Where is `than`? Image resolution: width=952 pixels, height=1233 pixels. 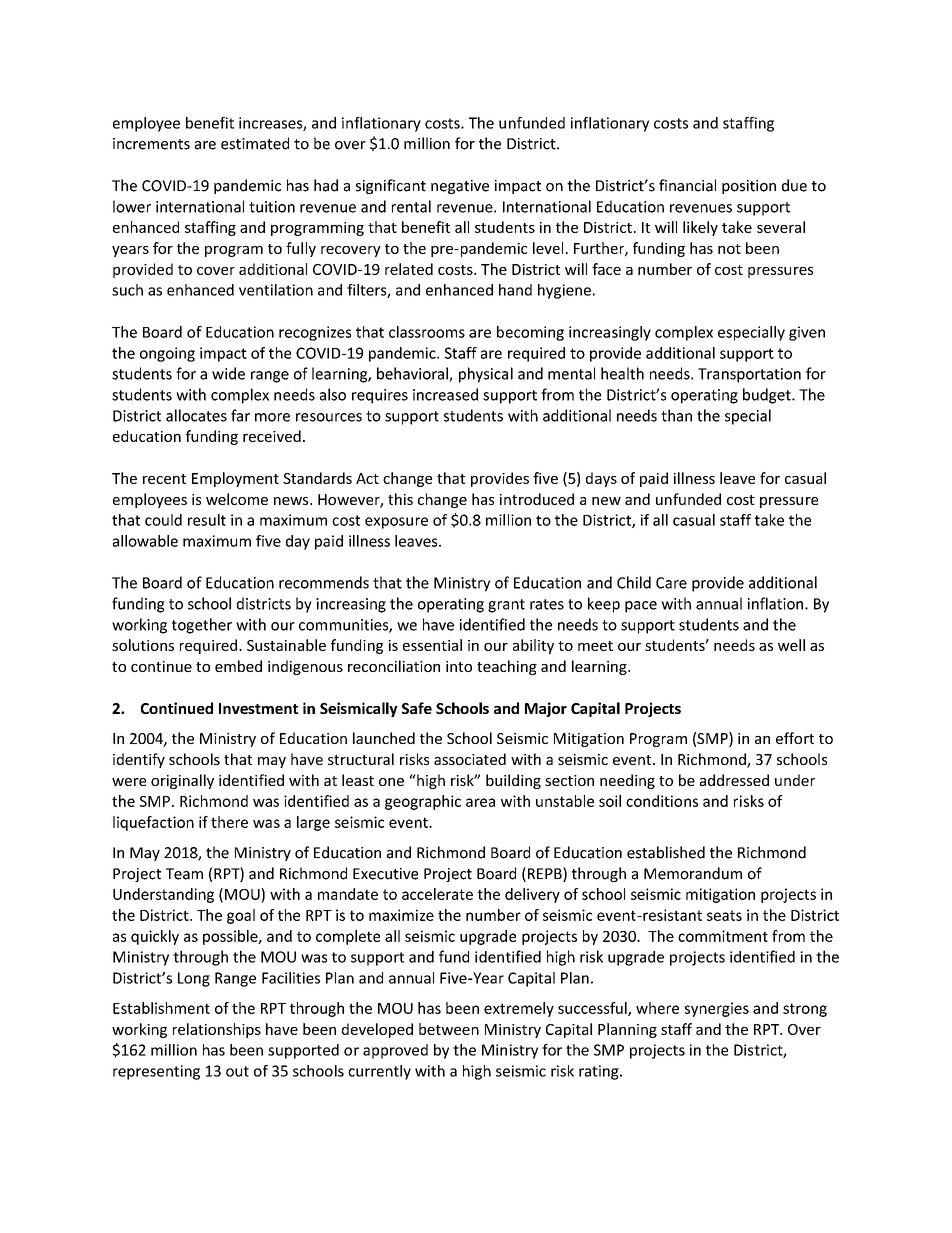
than is located at coordinates (676, 415).
